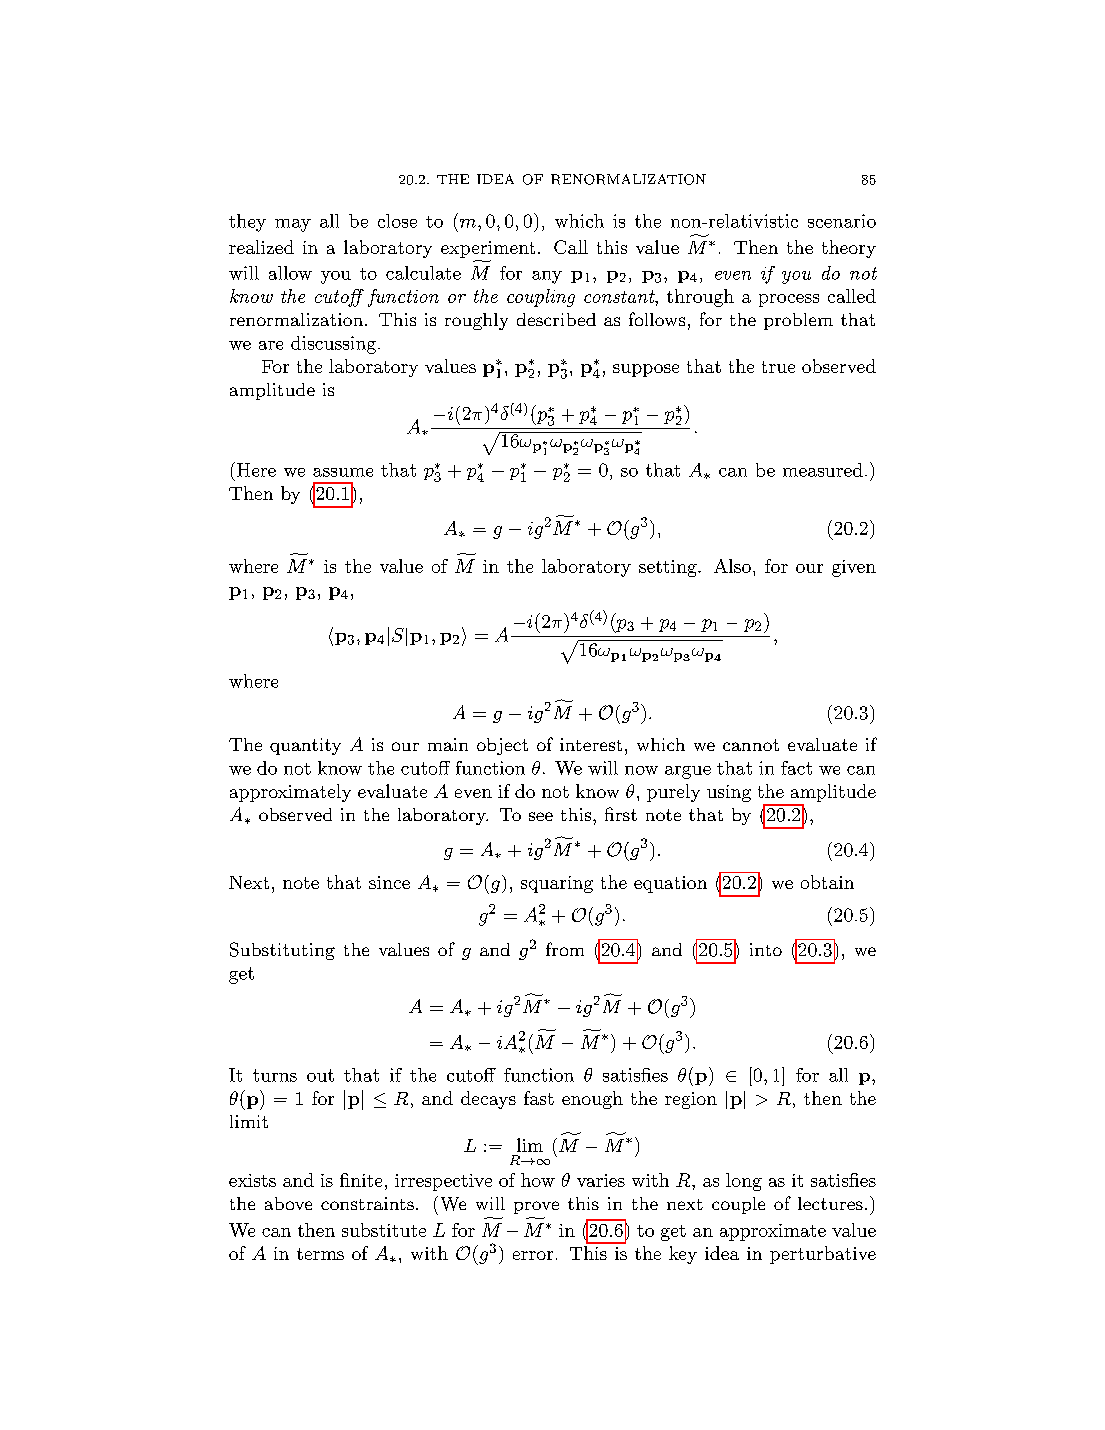  Describe the element at coordinates (547, 277) in the screenshot. I see `any` at that location.
